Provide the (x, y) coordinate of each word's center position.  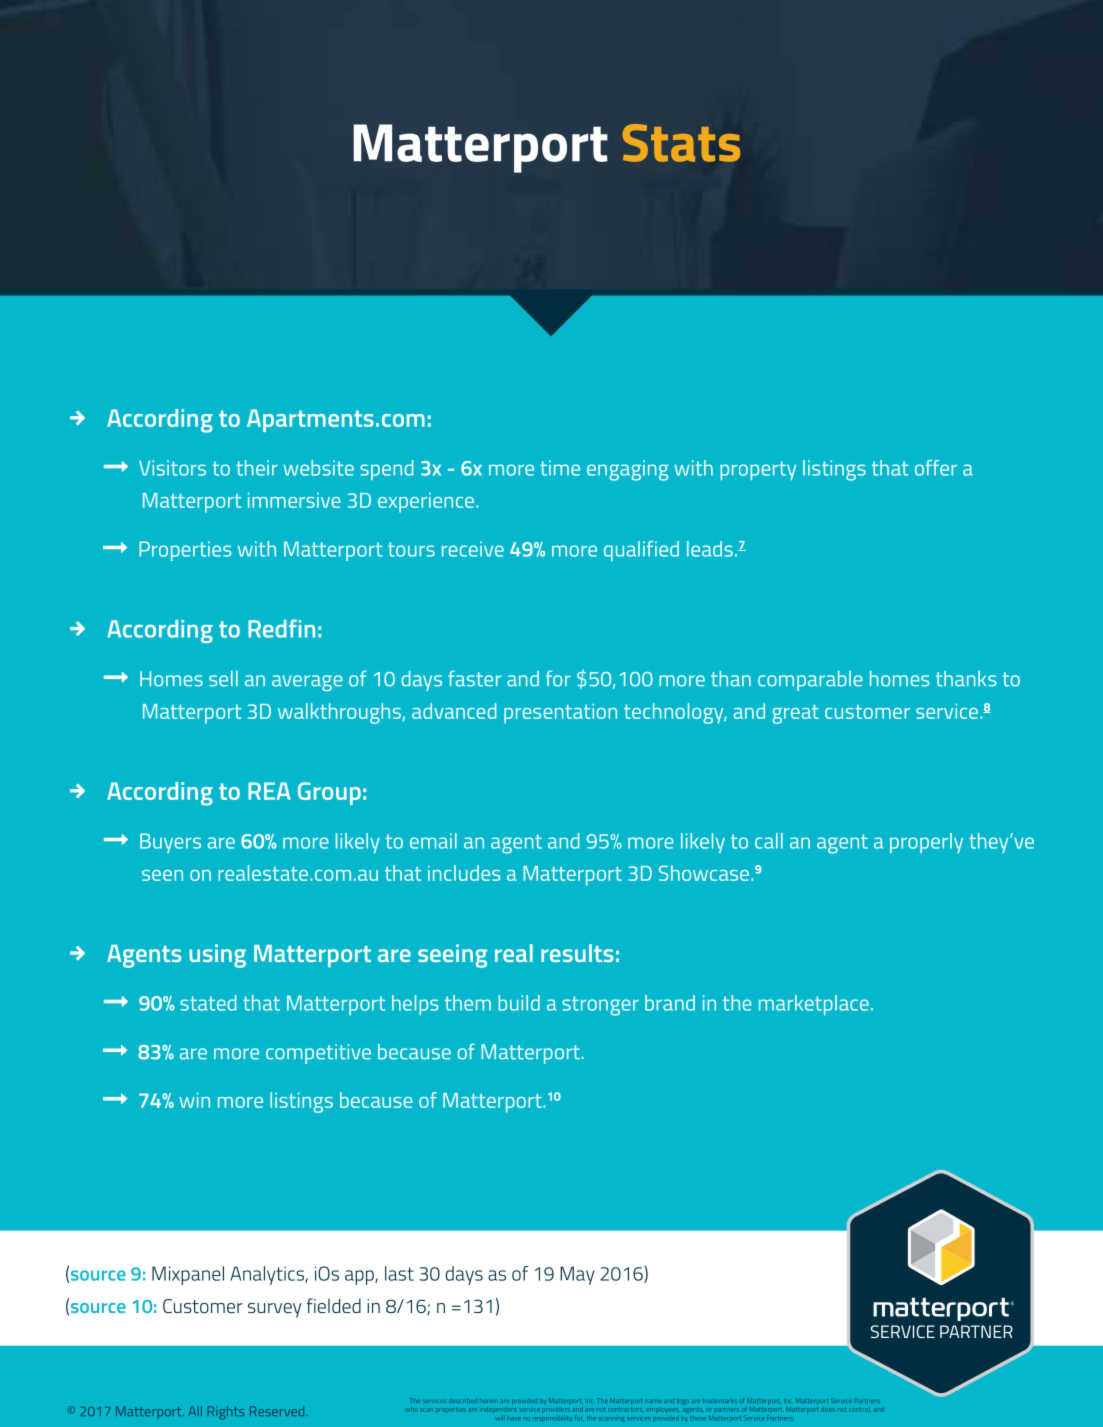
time (560, 468)
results (577, 953)
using (217, 956)
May (577, 1275)
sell (223, 679)
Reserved (278, 1411)
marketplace (814, 1005)
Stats (681, 143)
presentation (560, 713)
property (758, 470)
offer (936, 468)
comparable (810, 681)
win (194, 1100)
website (319, 468)
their (257, 468)
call (769, 841)
